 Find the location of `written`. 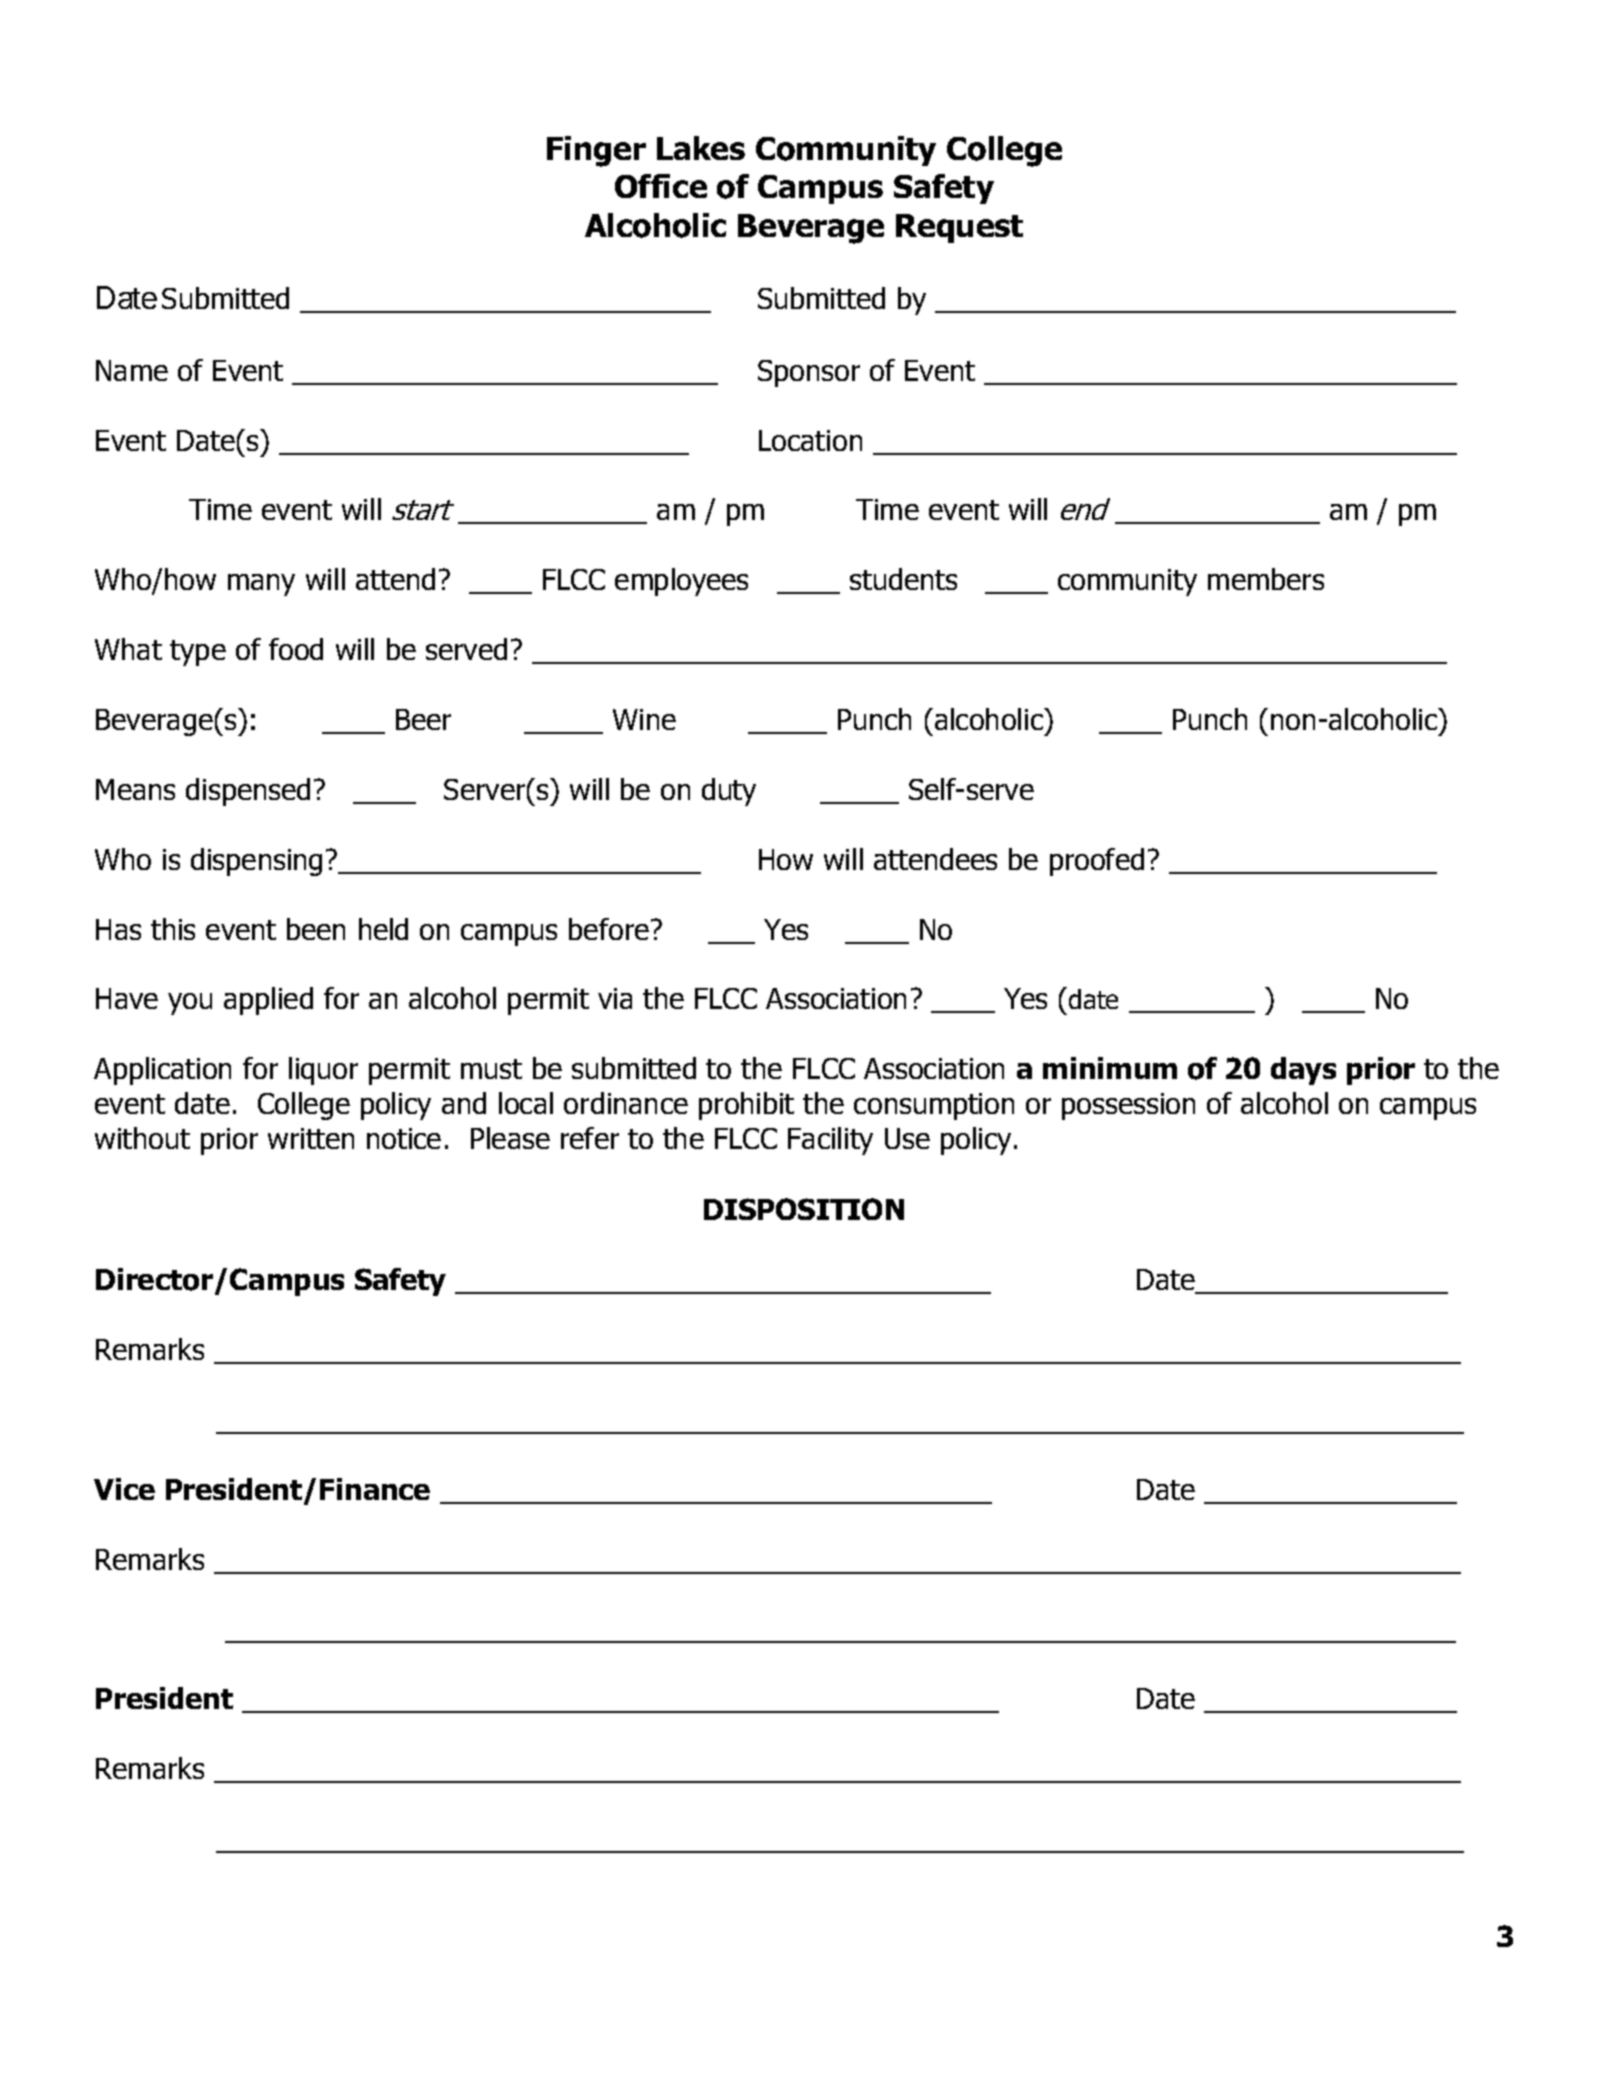

written is located at coordinates (311, 1138).
